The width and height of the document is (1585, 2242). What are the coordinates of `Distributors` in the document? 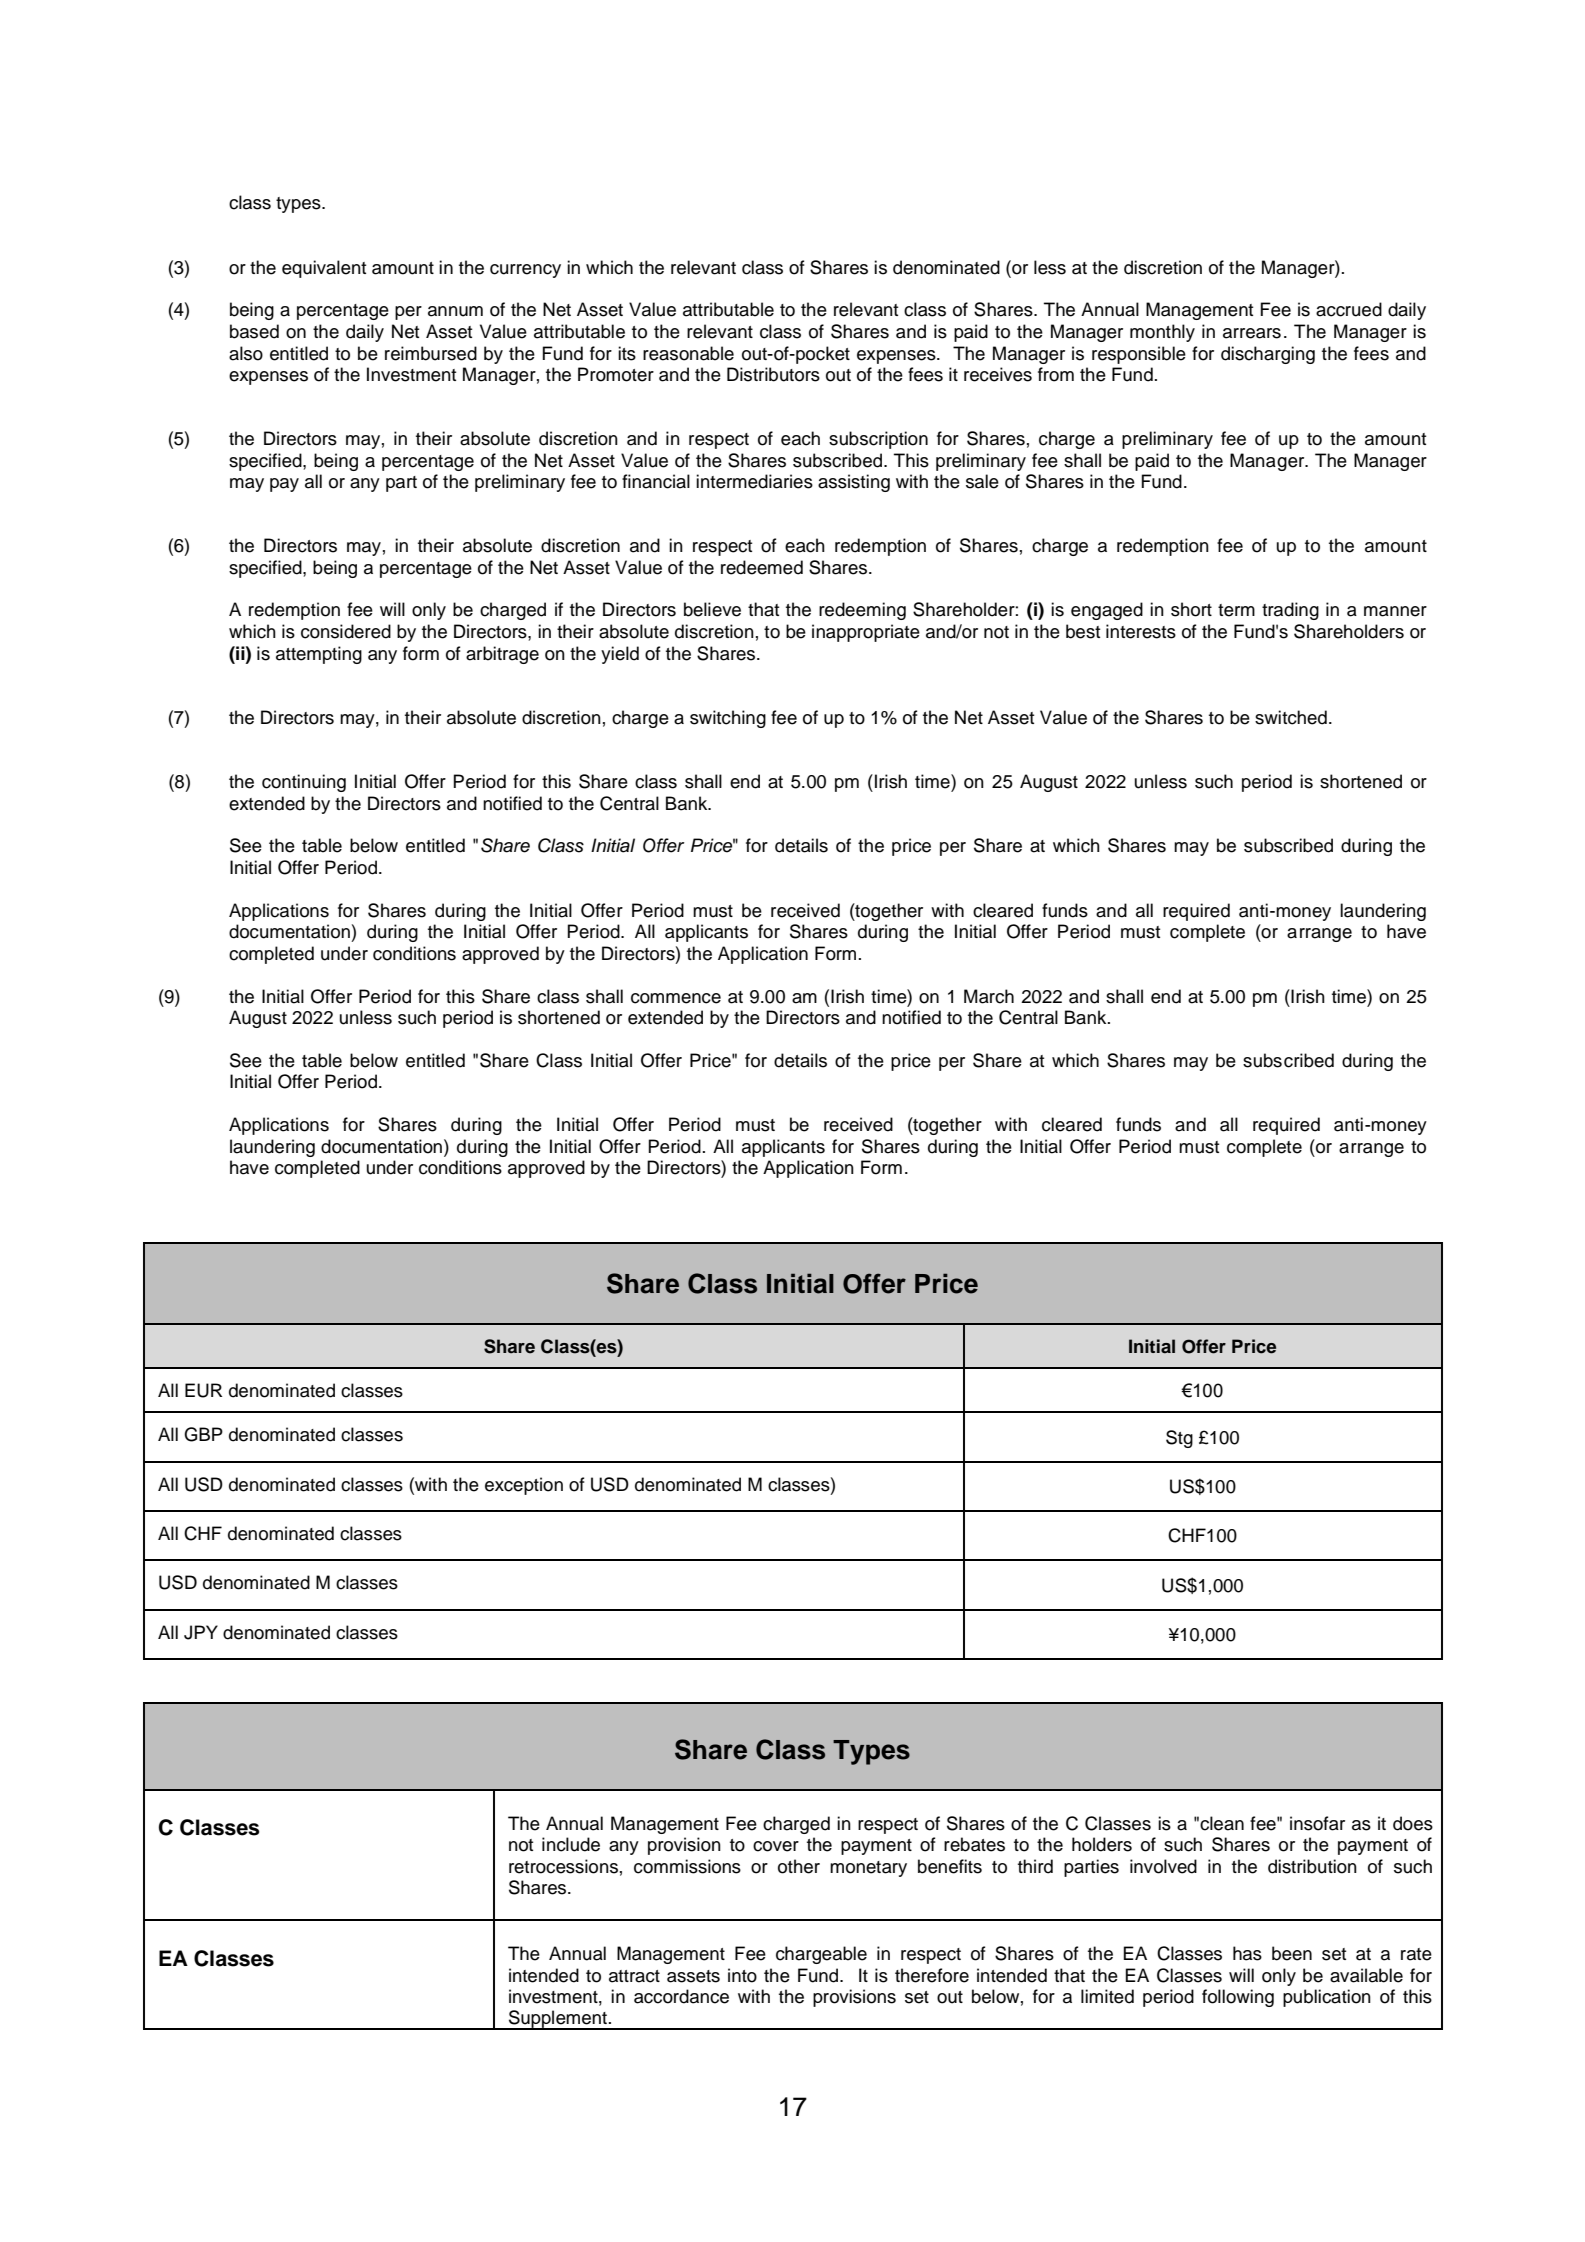 It's located at (773, 374).
